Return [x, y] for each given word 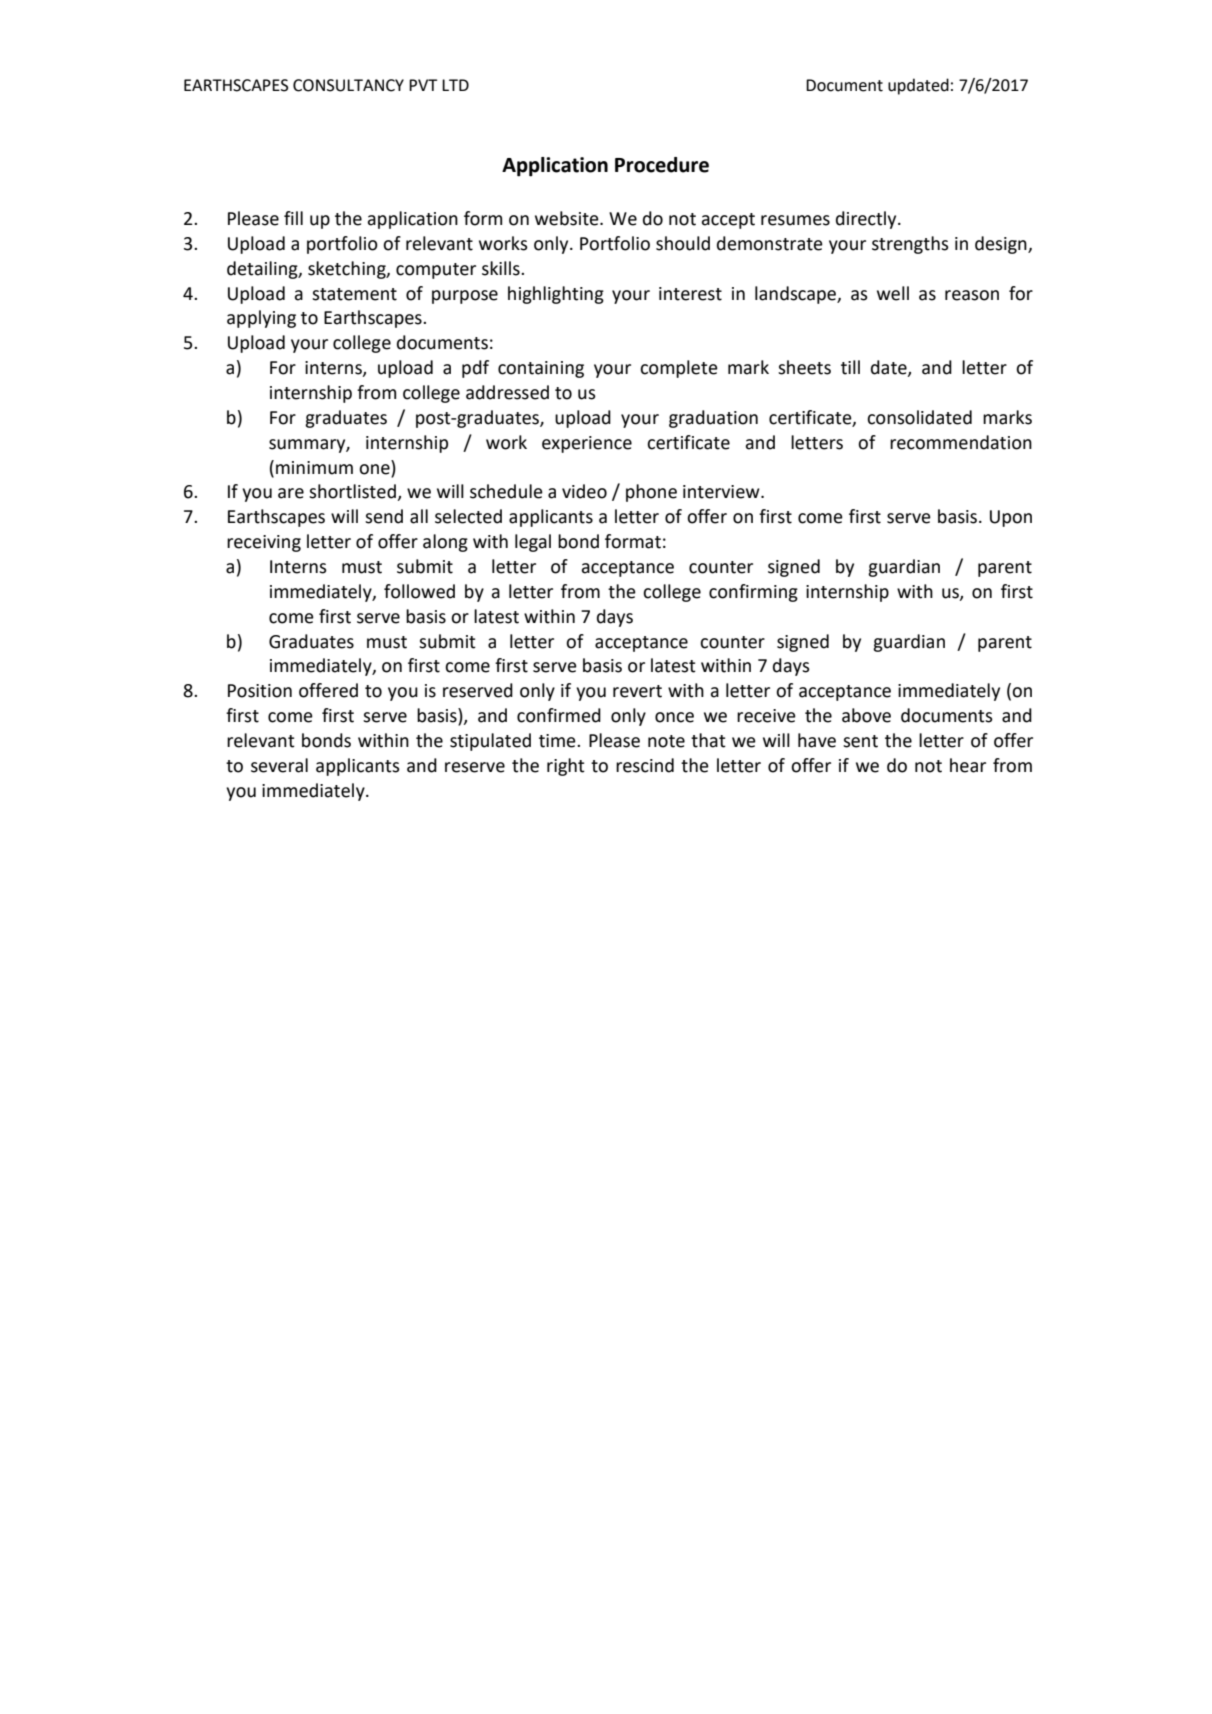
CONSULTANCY [348, 85]
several [279, 765]
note [666, 741]
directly [867, 220]
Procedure [662, 165]
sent [860, 741]
